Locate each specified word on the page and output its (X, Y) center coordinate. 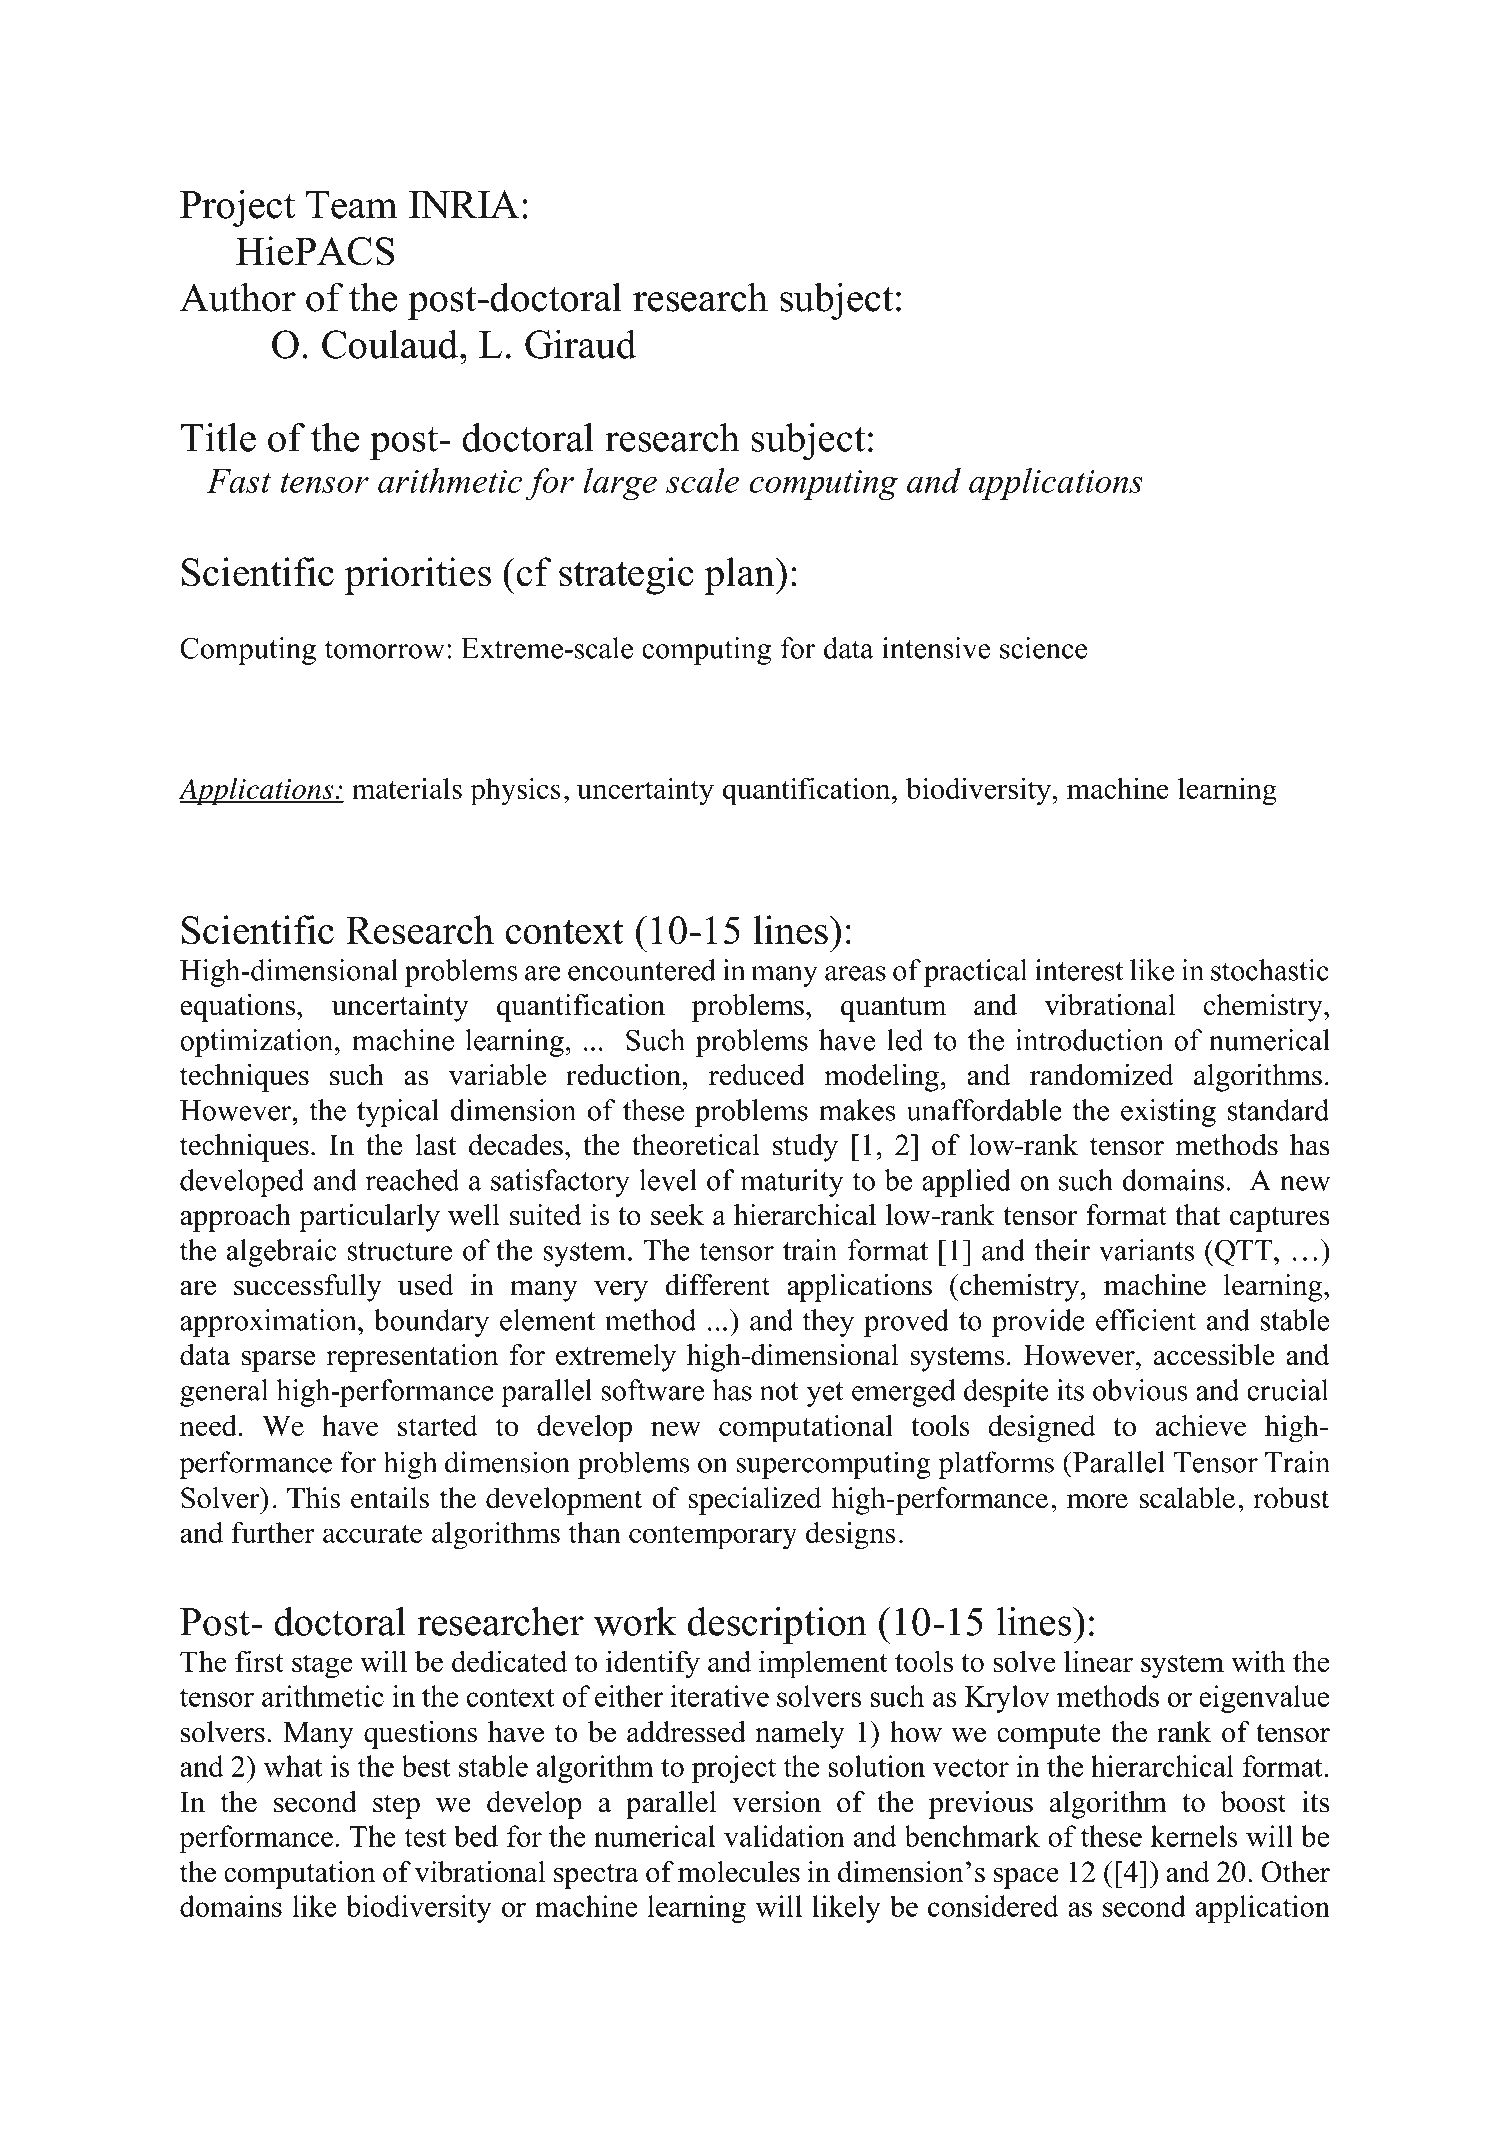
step (396, 1806)
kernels (1194, 1836)
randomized (1102, 1075)
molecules (739, 1872)
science (1043, 648)
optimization (258, 1043)
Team (352, 205)
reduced (757, 1075)
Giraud (580, 344)
